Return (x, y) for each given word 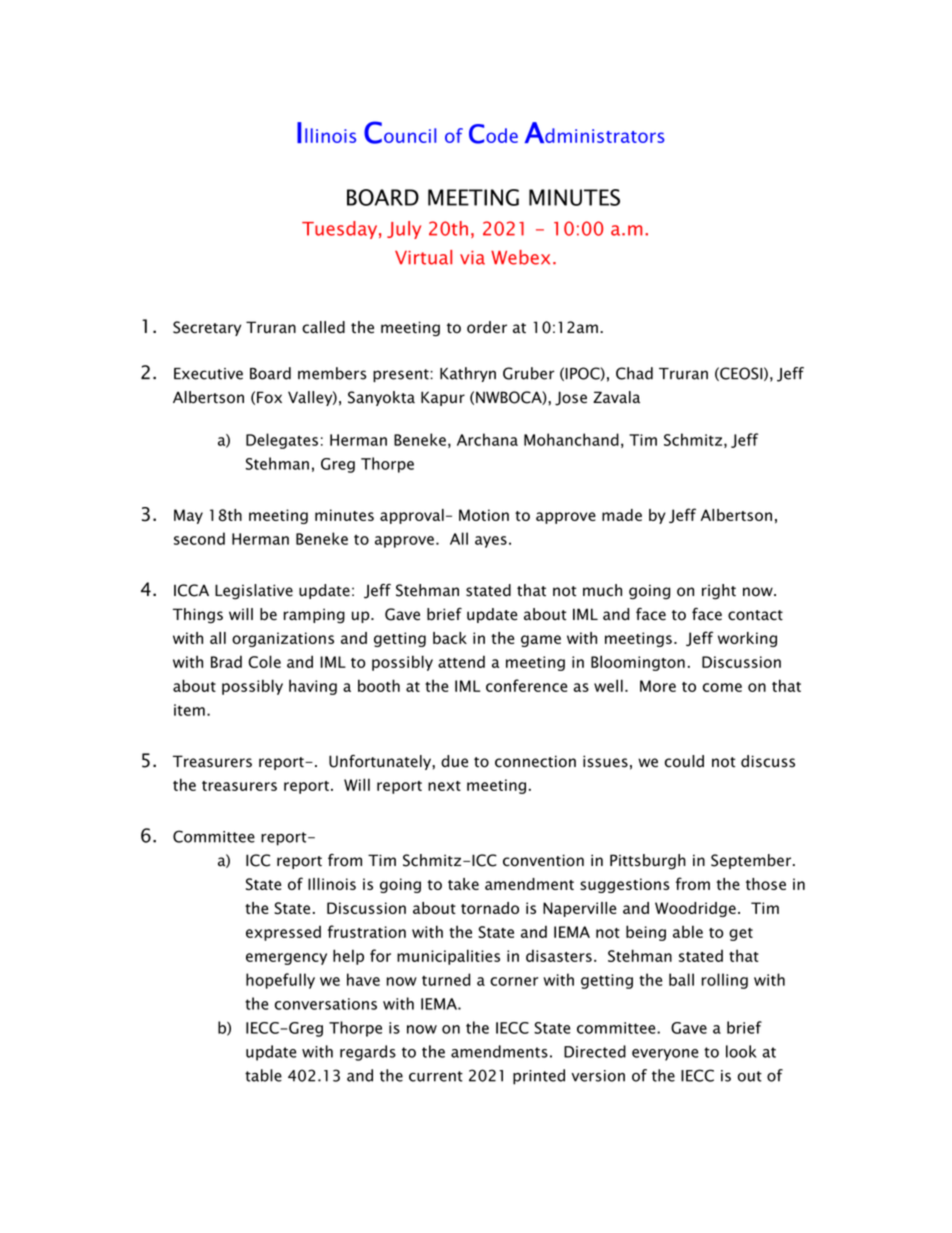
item (189, 710)
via (472, 257)
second (199, 538)
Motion (484, 515)
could (684, 761)
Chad (634, 373)
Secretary (207, 328)
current (436, 1076)
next (444, 786)
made (622, 515)
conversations (326, 1004)
